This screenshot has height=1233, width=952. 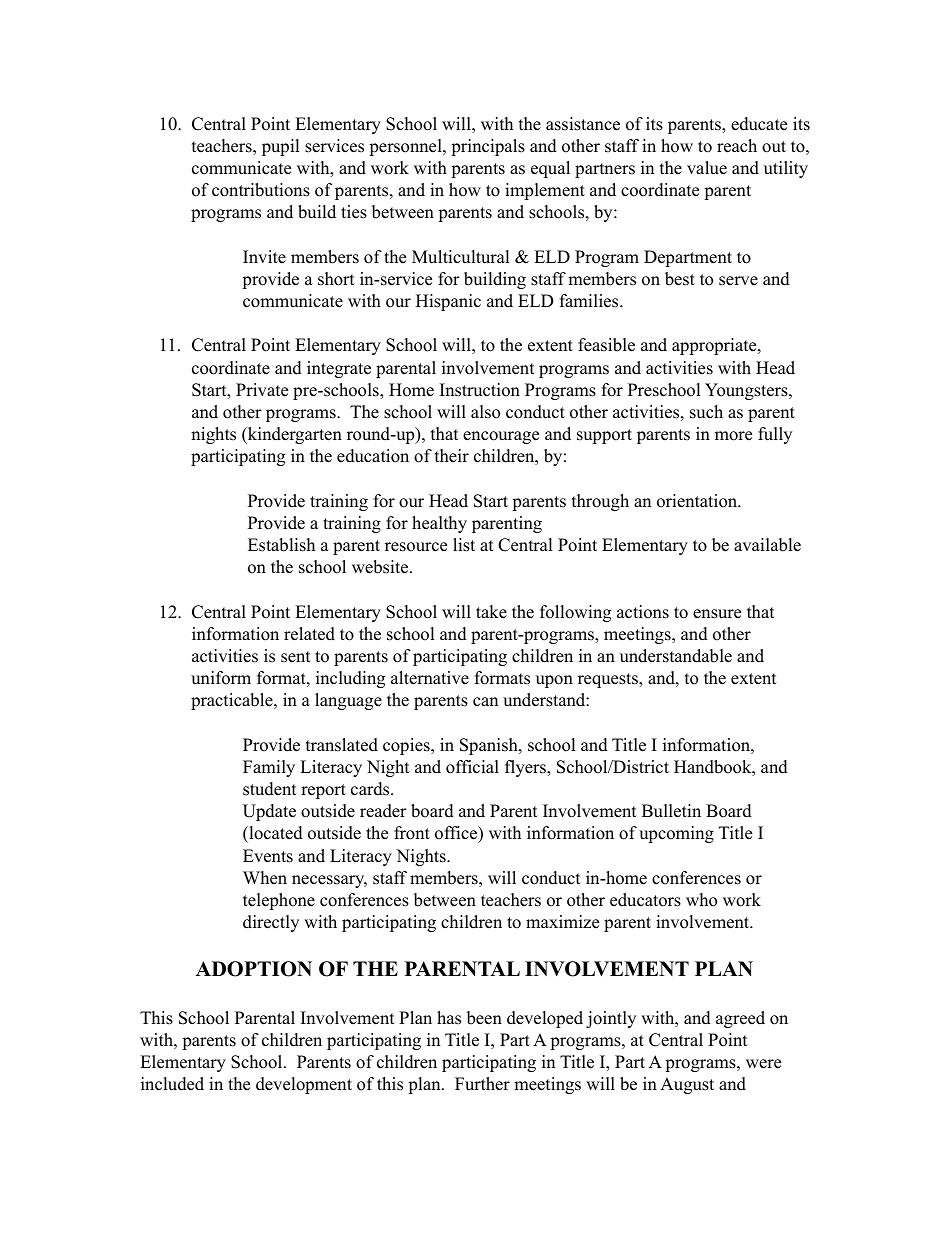 What do you see at coordinates (714, 346) in the screenshot?
I see `appropriate` at bounding box center [714, 346].
